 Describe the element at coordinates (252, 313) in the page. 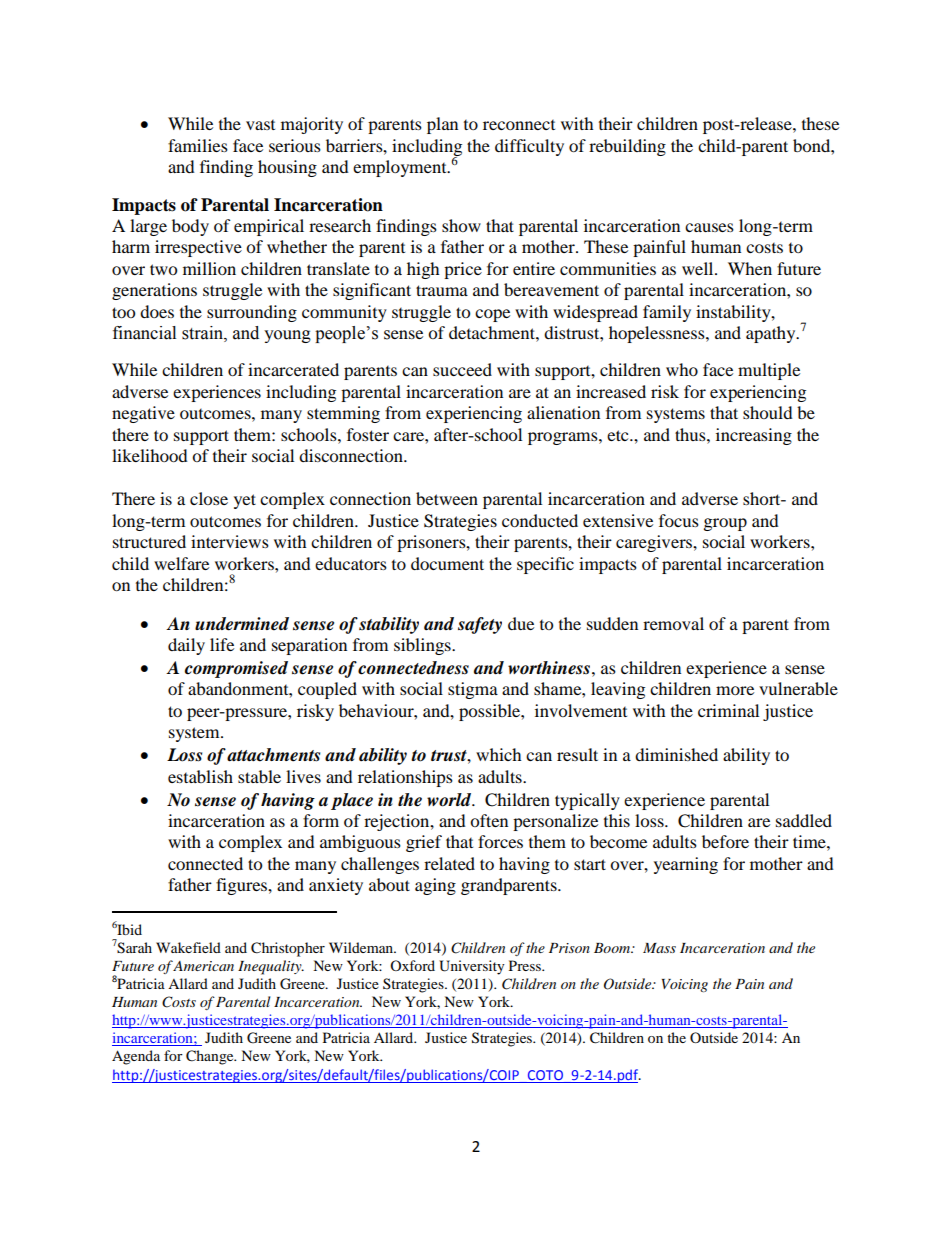

I see `surrounding` at that location.
